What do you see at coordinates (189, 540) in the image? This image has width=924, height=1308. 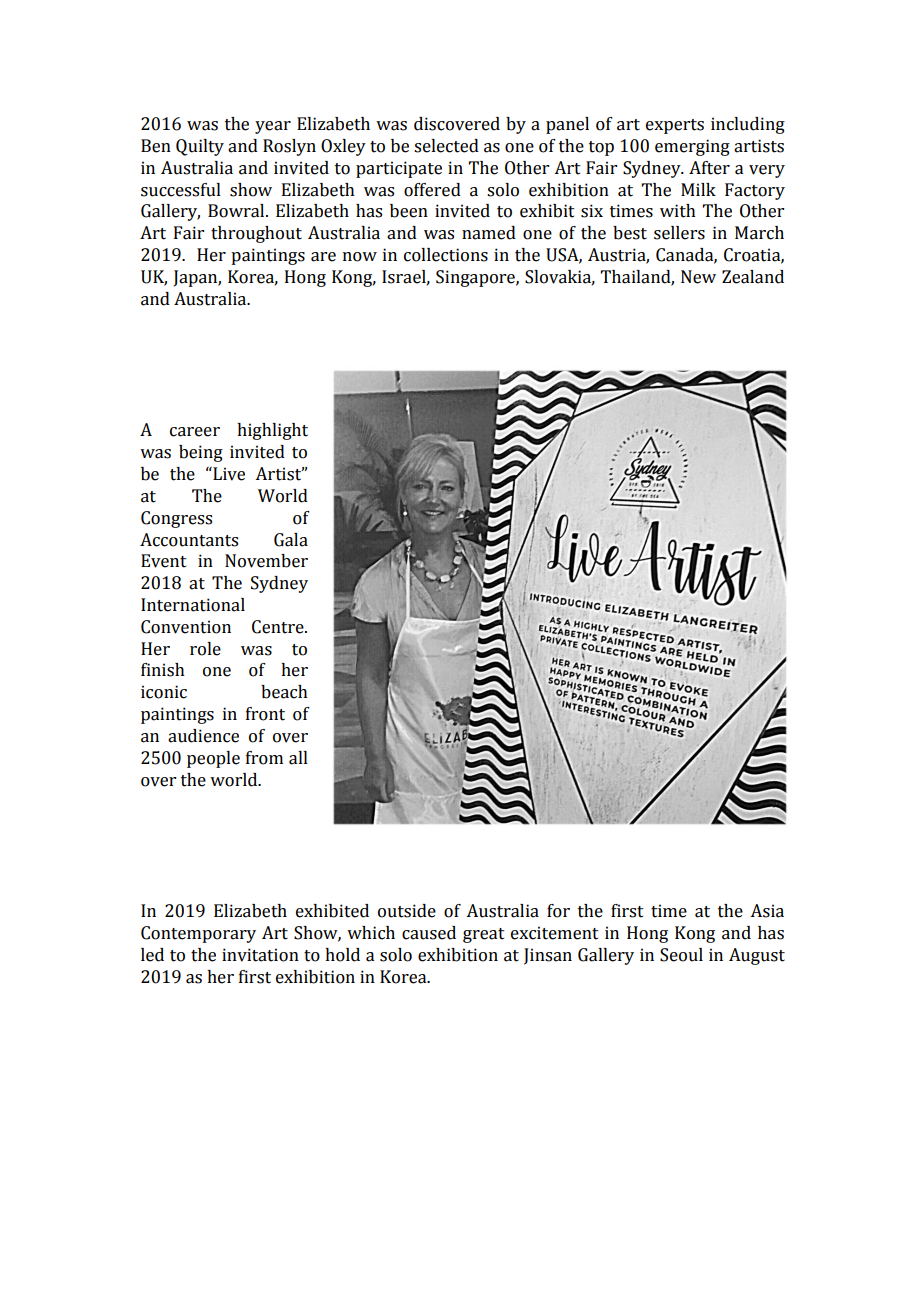 I see `Accountants` at bounding box center [189, 540].
